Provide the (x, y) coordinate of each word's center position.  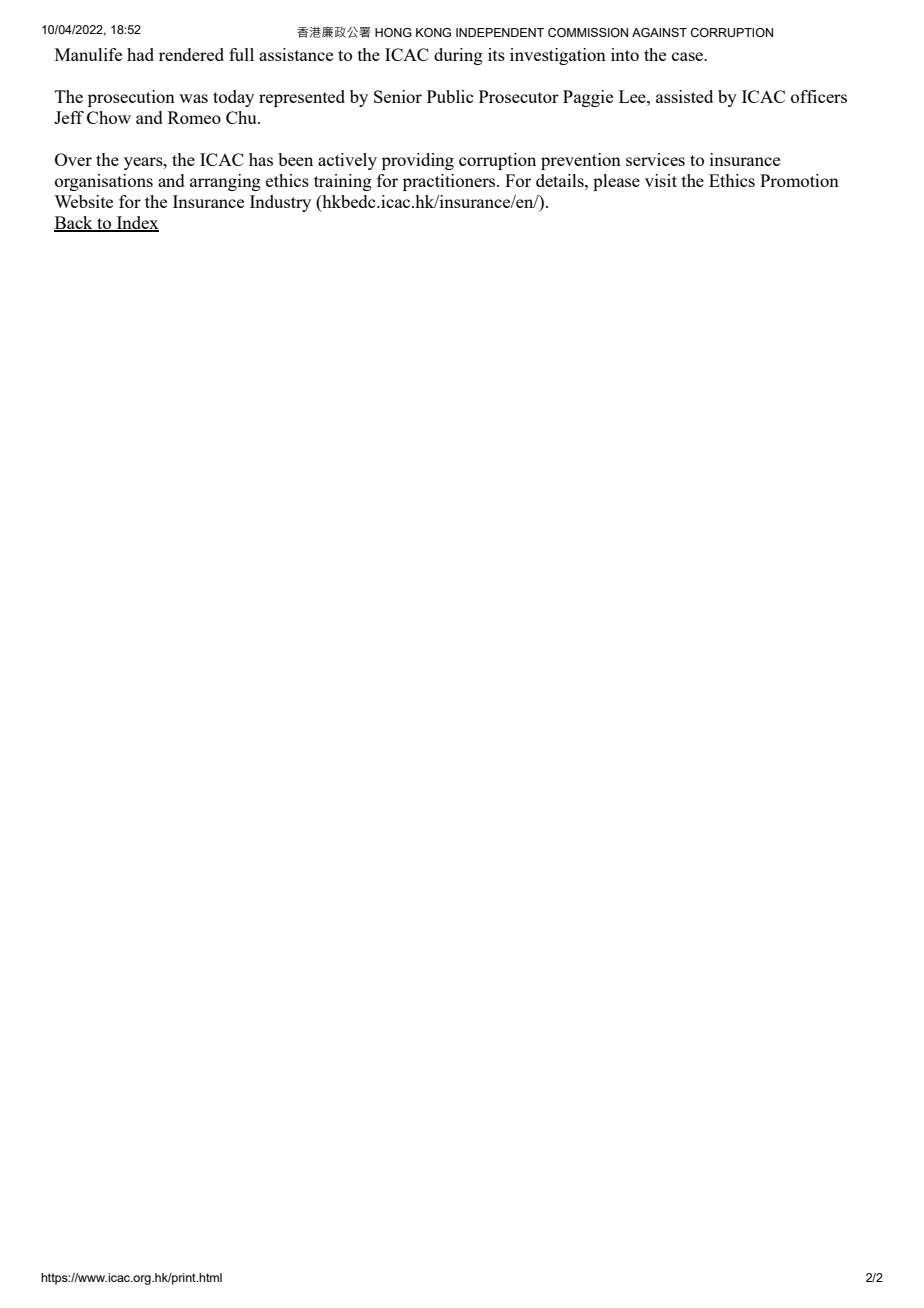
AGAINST (659, 32)
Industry (280, 203)
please (616, 182)
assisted (684, 96)
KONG (433, 32)
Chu (242, 117)
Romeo (194, 117)
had (140, 54)
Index (136, 224)
